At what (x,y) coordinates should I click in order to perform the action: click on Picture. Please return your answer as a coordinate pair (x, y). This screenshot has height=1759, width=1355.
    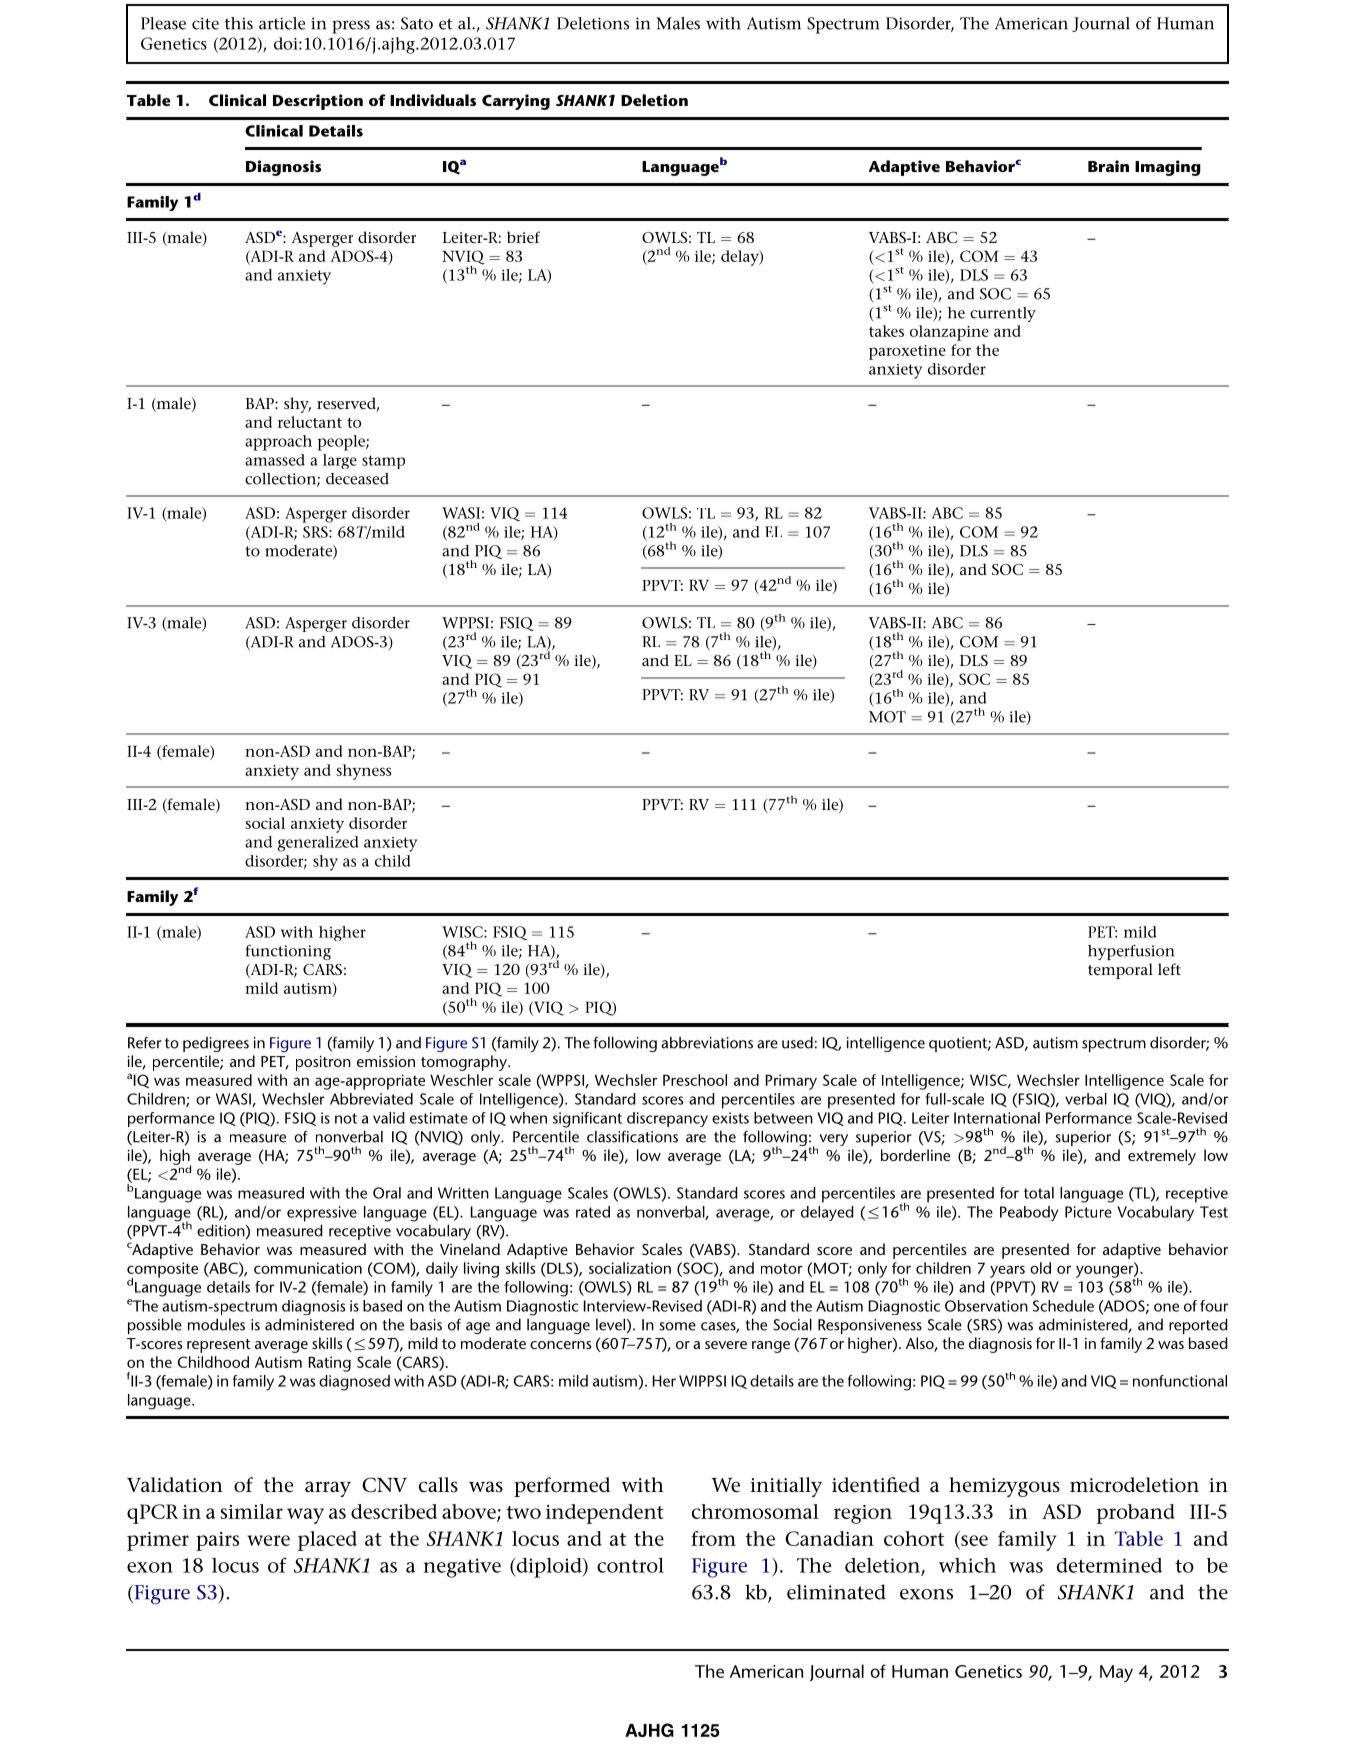
    Looking at the image, I should click on (1088, 1212).
